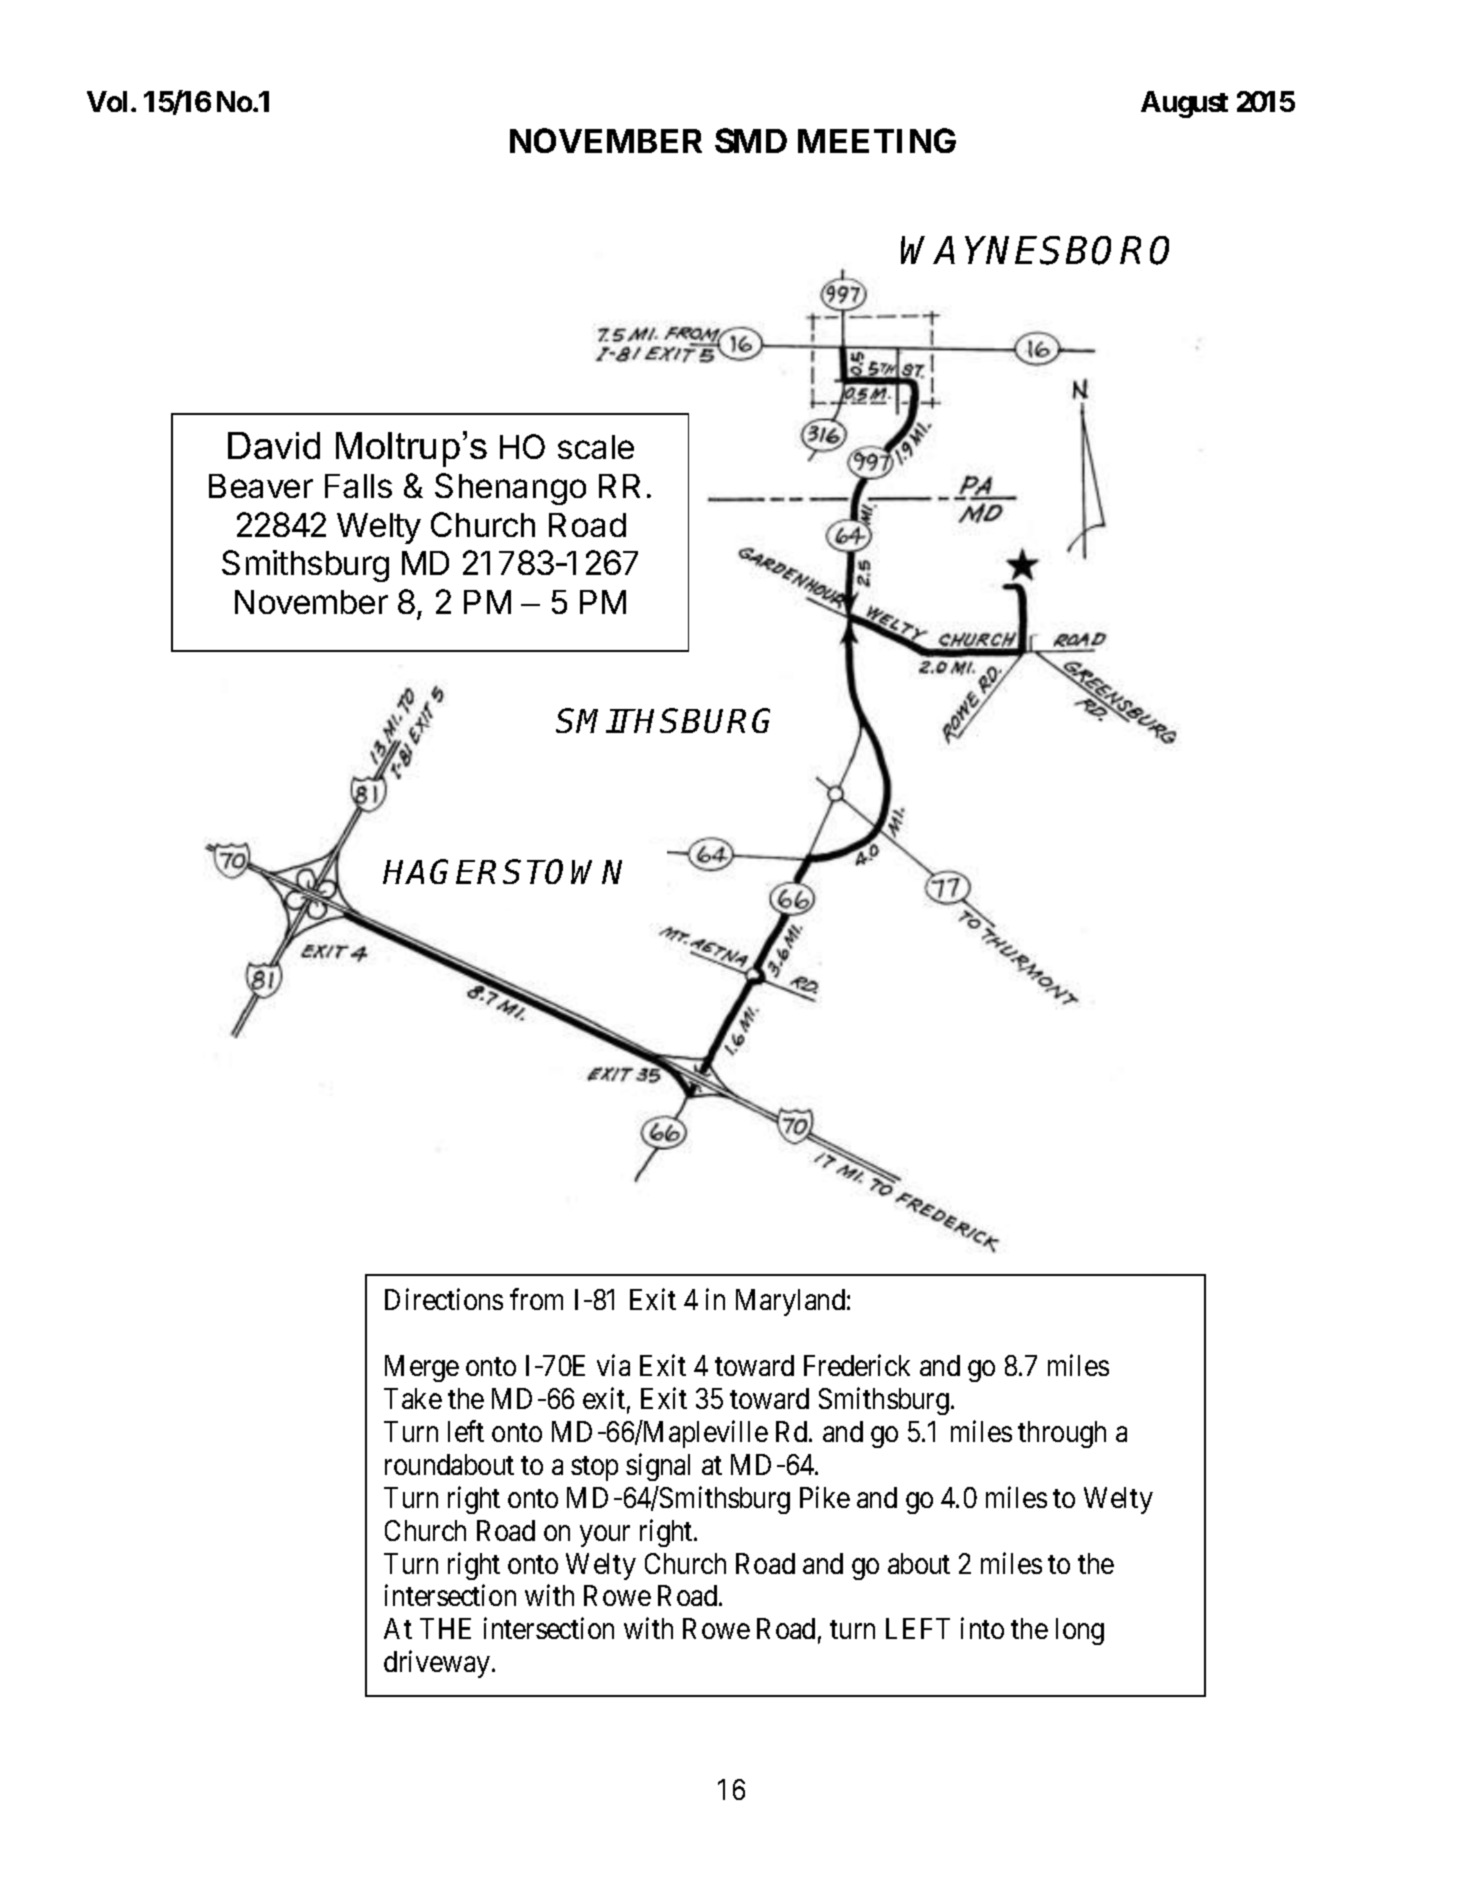 This screenshot has height=1893, width=1463. Describe the element at coordinates (613, 1365) in the screenshot. I see `via` at that location.
